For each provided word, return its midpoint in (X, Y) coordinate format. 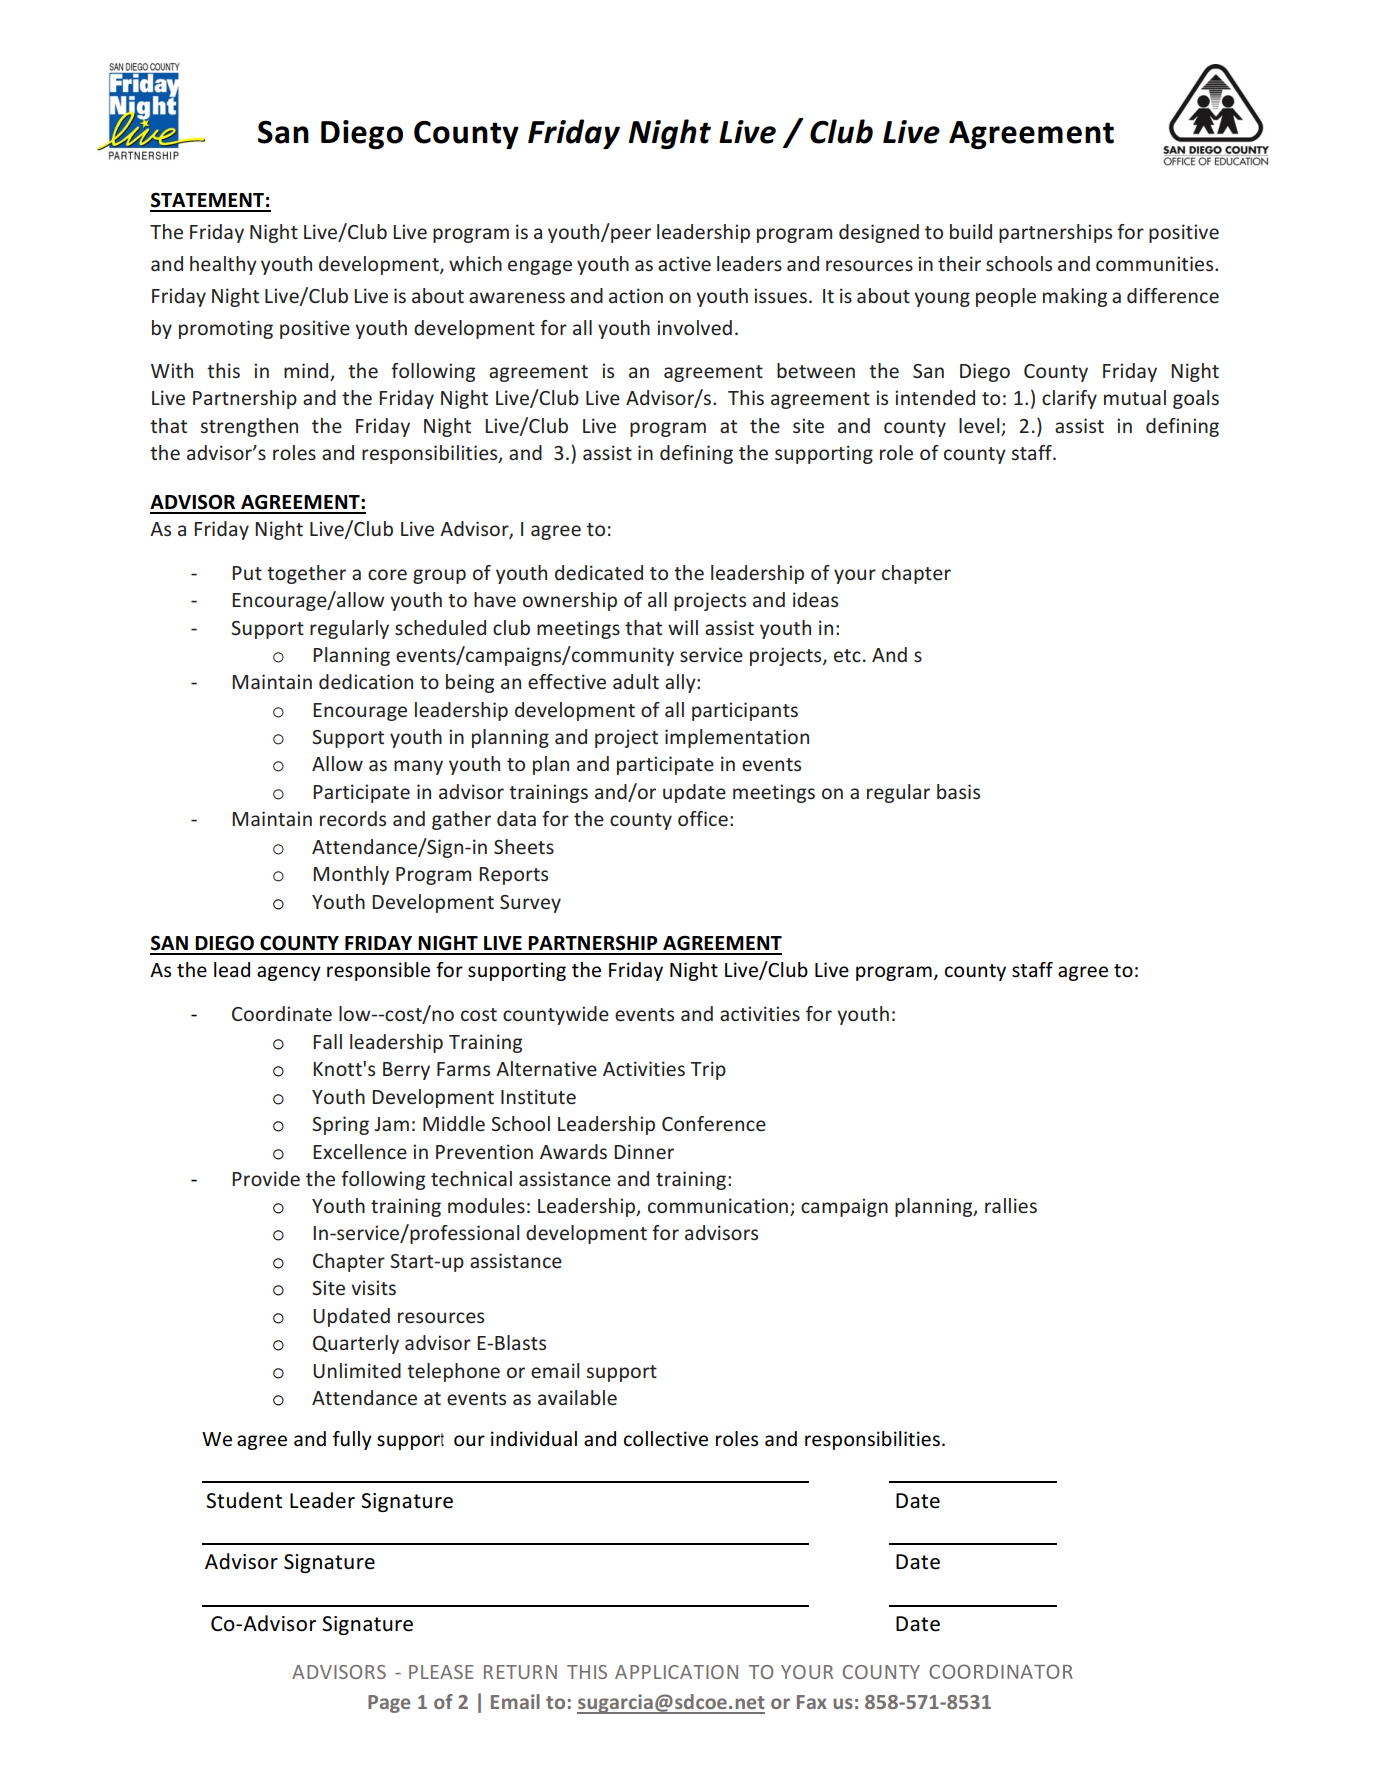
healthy (223, 265)
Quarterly (356, 1344)
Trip (708, 1070)
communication (718, 1205)
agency (289, 973)
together (306, 574)
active (684, 263)
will (683, 627)
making (1075, 297)
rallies (1011, 1205)
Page (389, 1704)
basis (958, 791)
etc (847, 655)
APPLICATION (676, 1672)
